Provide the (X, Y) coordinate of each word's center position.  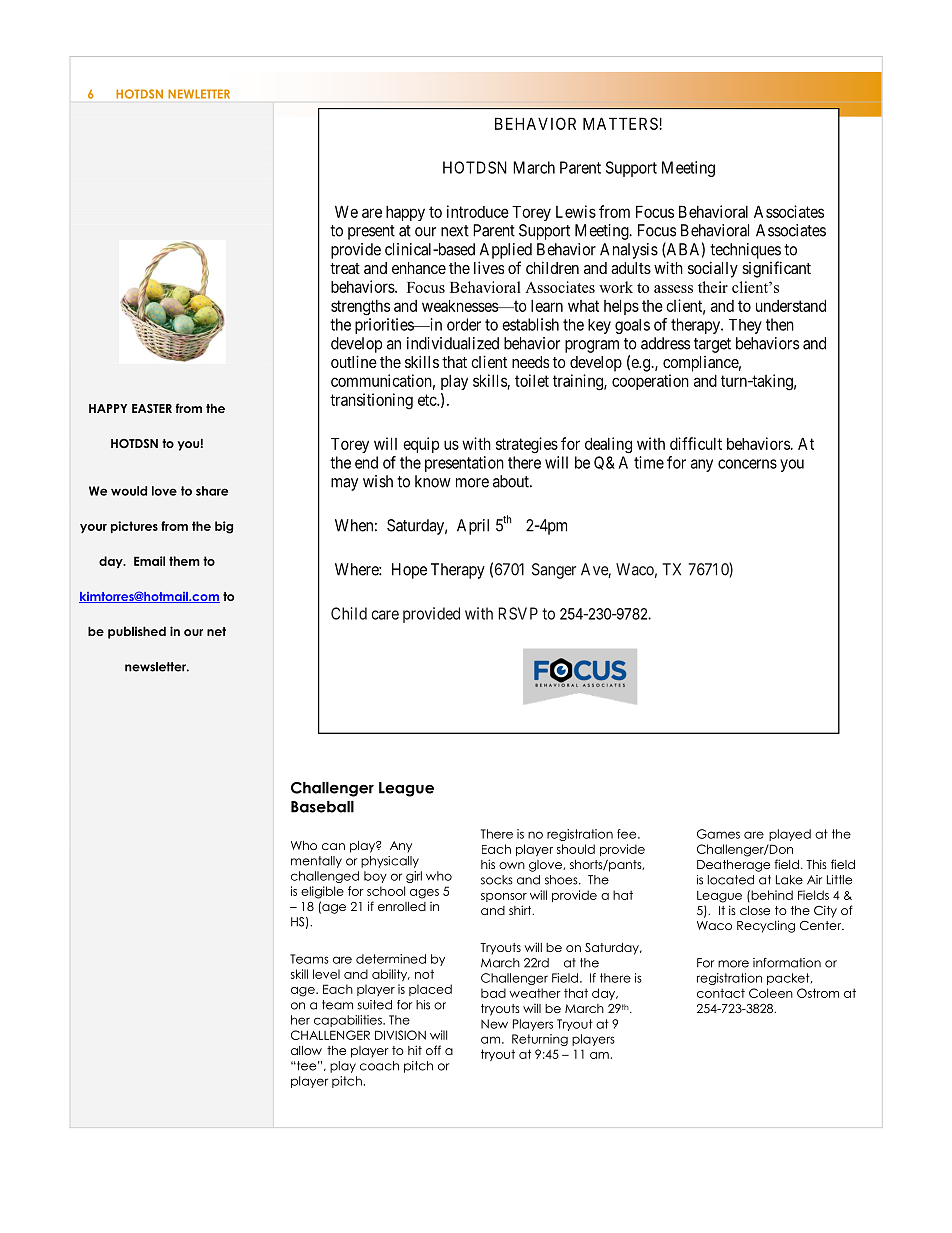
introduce (478, 211)
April (473, 527)
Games (718, 834)
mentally (316, 862)
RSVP (518, 613)
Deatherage (733, 866)
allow (306, 1050)
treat (345, 268)
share (212, 491)
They (745, 326)
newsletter (157, 667)
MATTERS (621, 123)
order (464, 324)
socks (497, 880)
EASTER (152, 408)
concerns (747, 464)
